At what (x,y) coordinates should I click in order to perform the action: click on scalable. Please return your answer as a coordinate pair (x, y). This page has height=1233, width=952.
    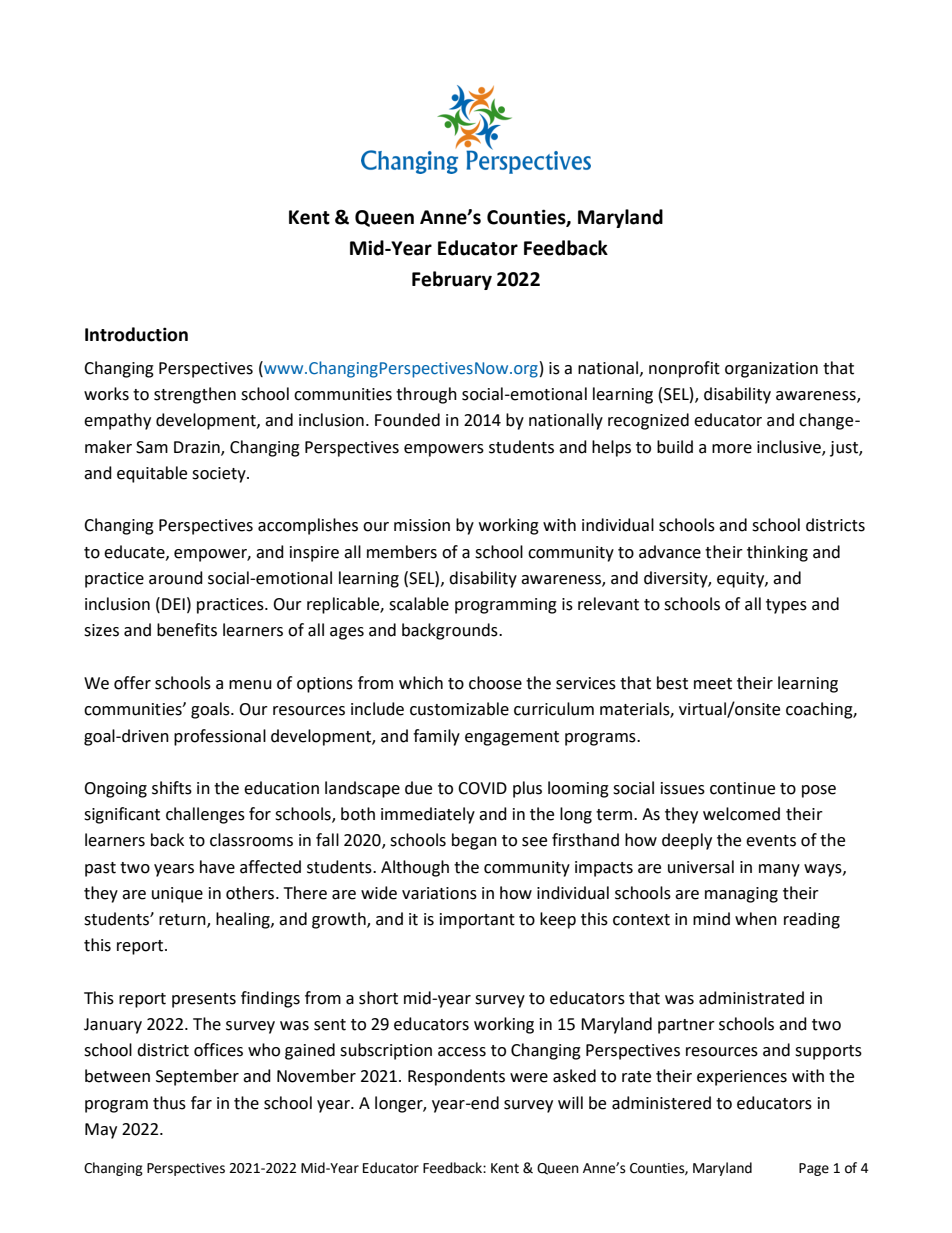
    Looking at the image, I should click on (419, 604).
